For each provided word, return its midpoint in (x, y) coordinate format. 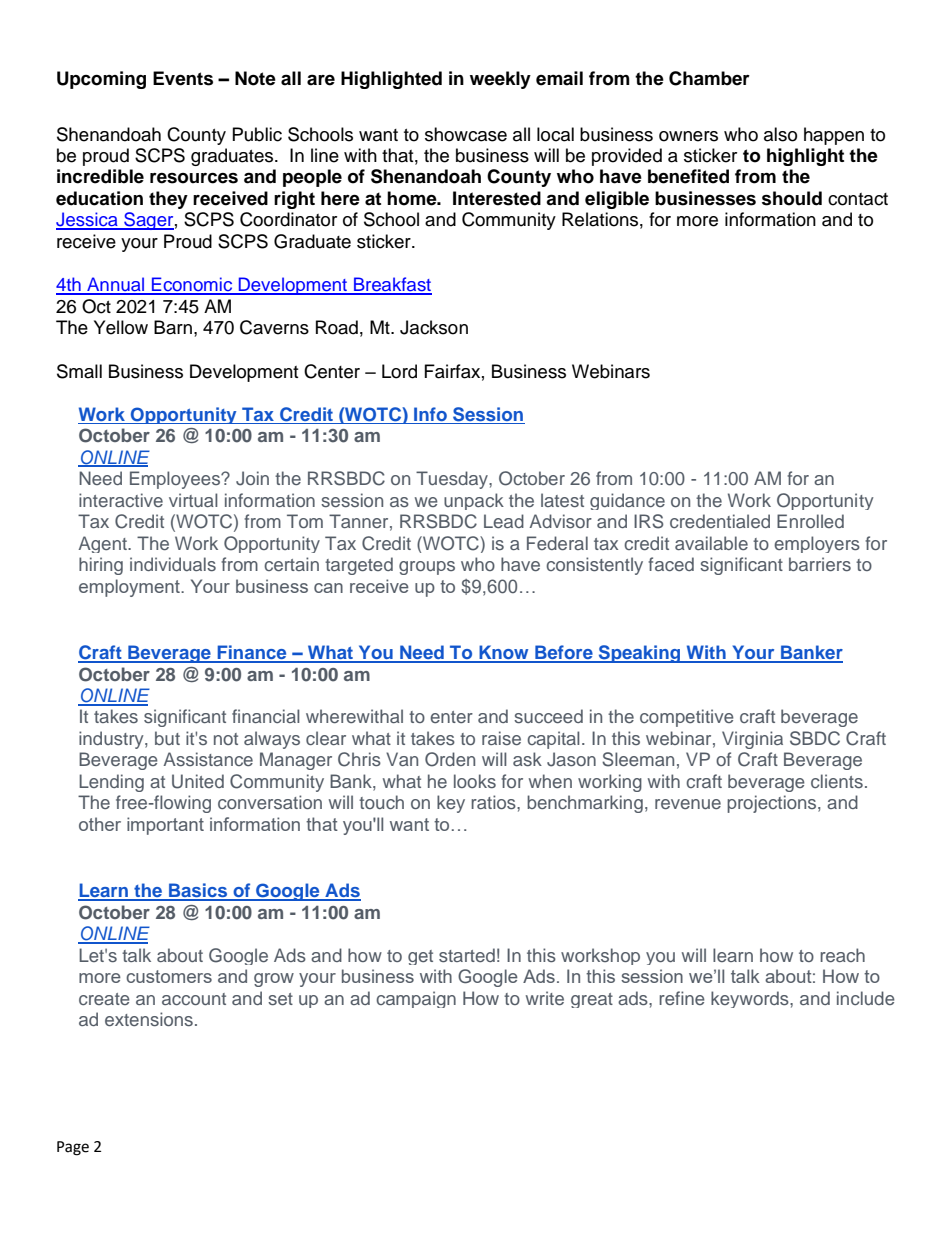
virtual (193, 500)
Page (73, 1148)
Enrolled (810, 521)
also (780, 134)
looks (475, 781)
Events (183, 78)
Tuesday (453, 480)
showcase (466, 134)
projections (773, 804)
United (198, 781)
